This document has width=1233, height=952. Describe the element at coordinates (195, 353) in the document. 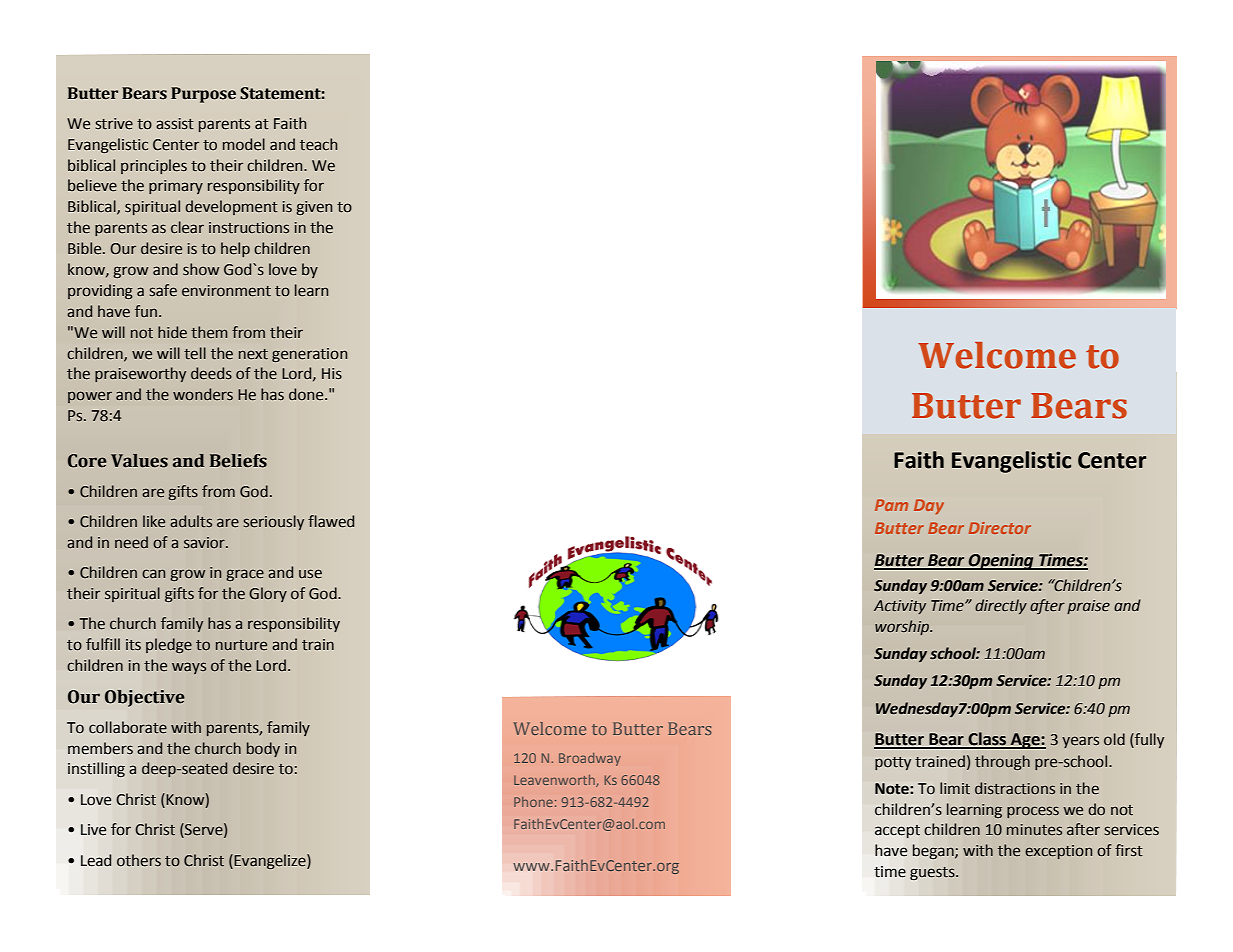

I see `tell` at that location.
